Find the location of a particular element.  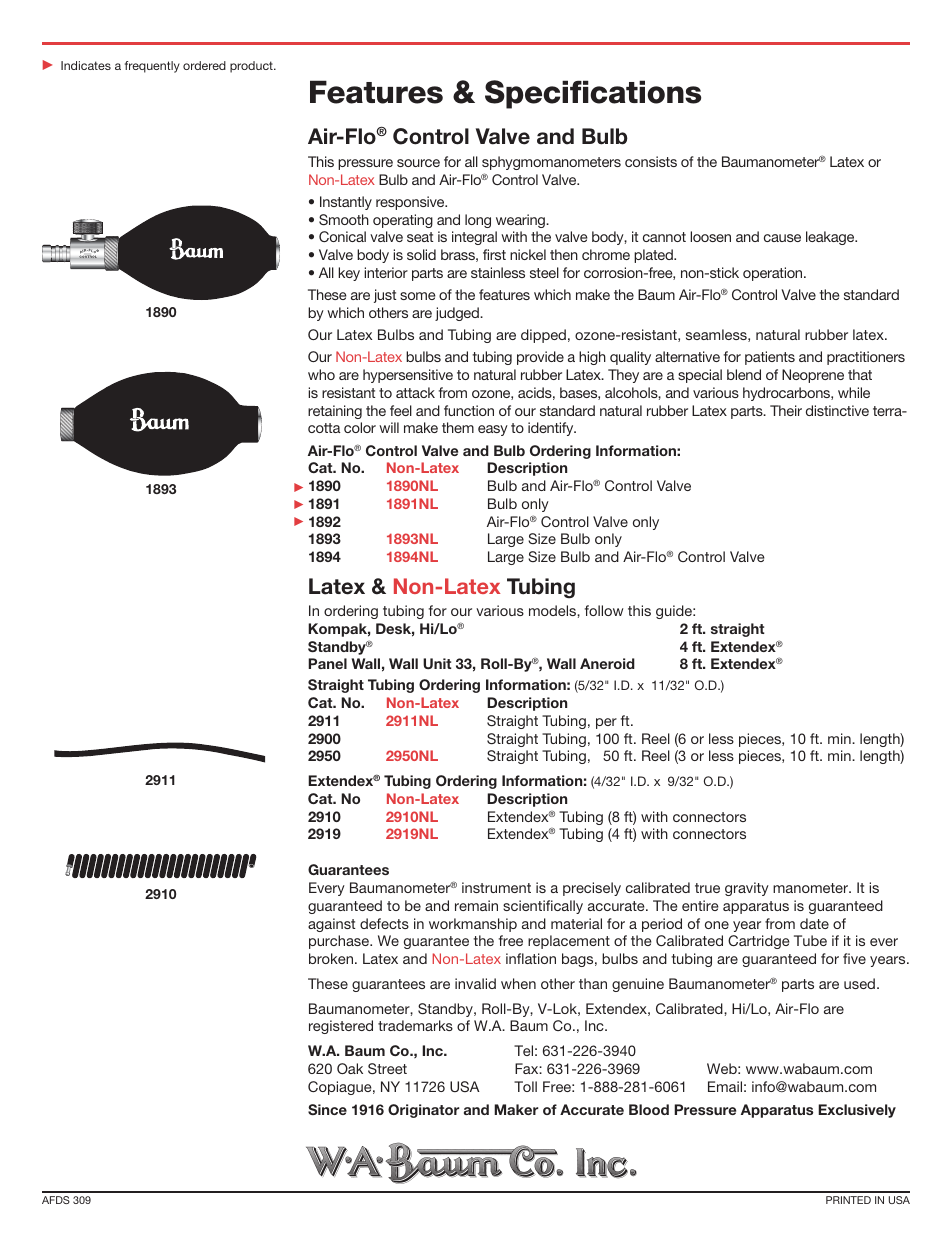

Printed is located at coordinates (848, 1200).
